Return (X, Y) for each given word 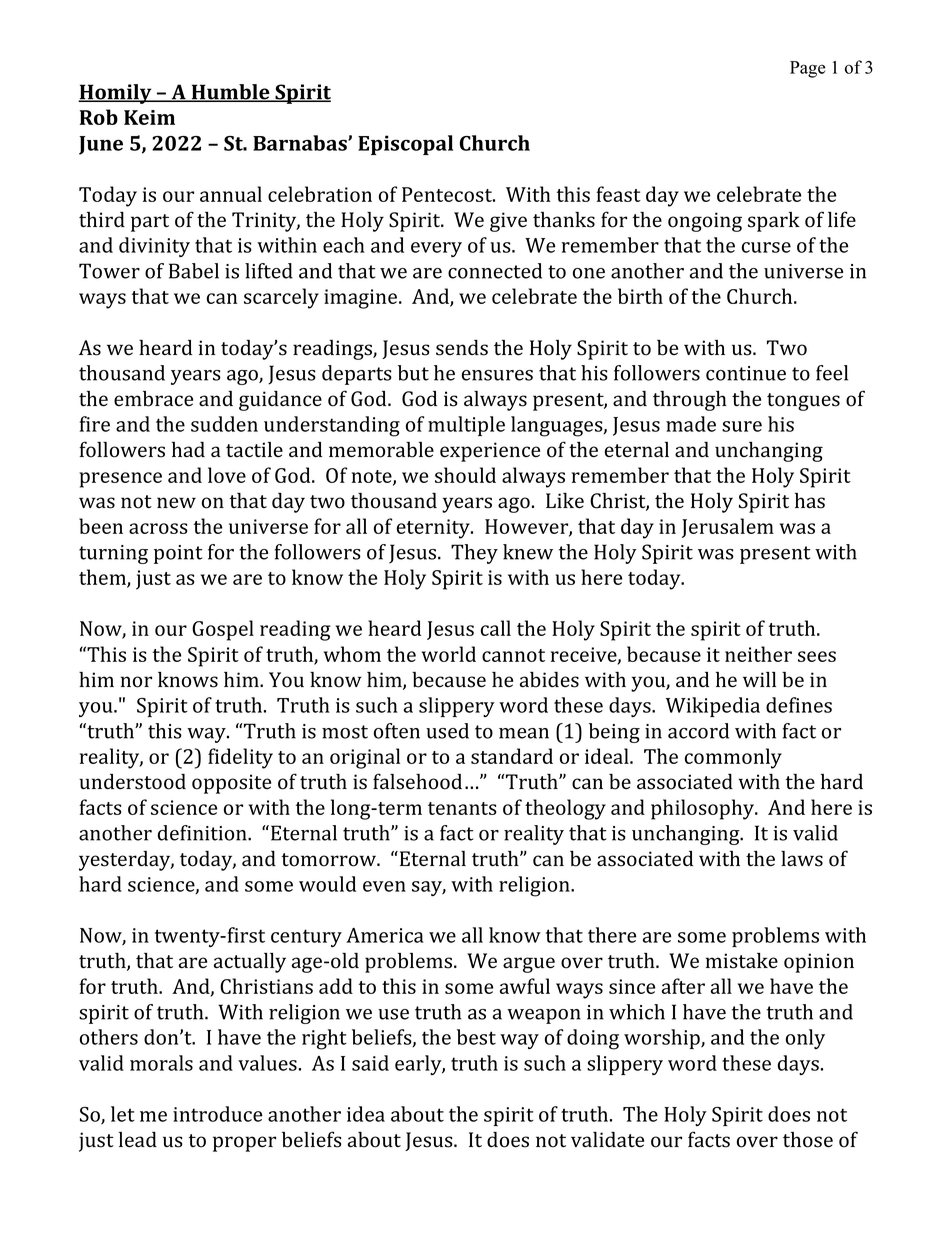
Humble (230, 93)
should (465, 475)
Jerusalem (728, 528)
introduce (217, 1114)
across (158, 528)
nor (136, 682)
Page (808, 69)
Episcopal (405, 145)
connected (495, 271)
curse (766, 247)
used (447, 731)
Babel (194, 271)
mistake (742, 961)
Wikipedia (713, 707)
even (384, 886)
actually (250, 963)
